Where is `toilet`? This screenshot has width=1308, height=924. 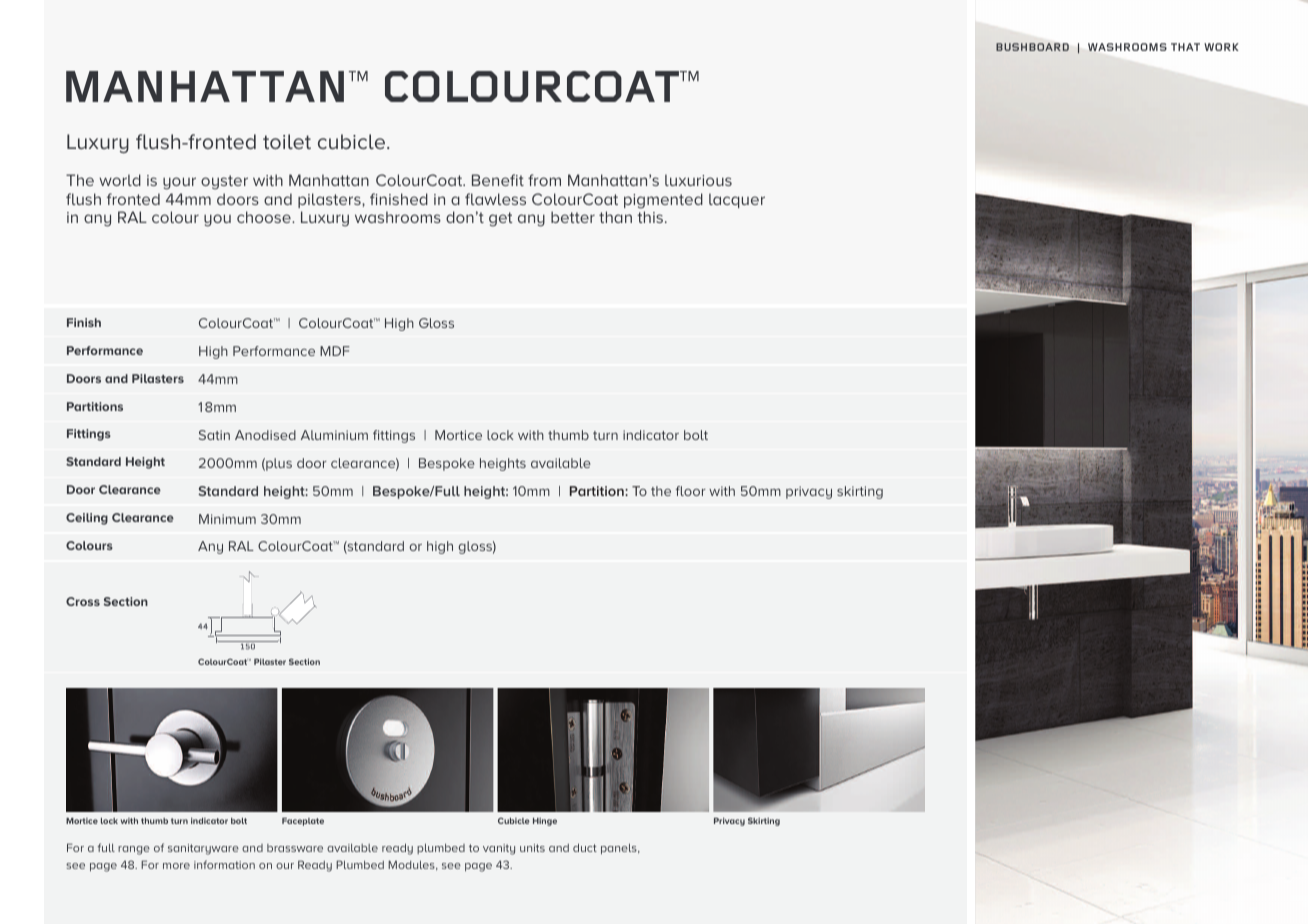 toilet is located at coordinates (287, 141).
